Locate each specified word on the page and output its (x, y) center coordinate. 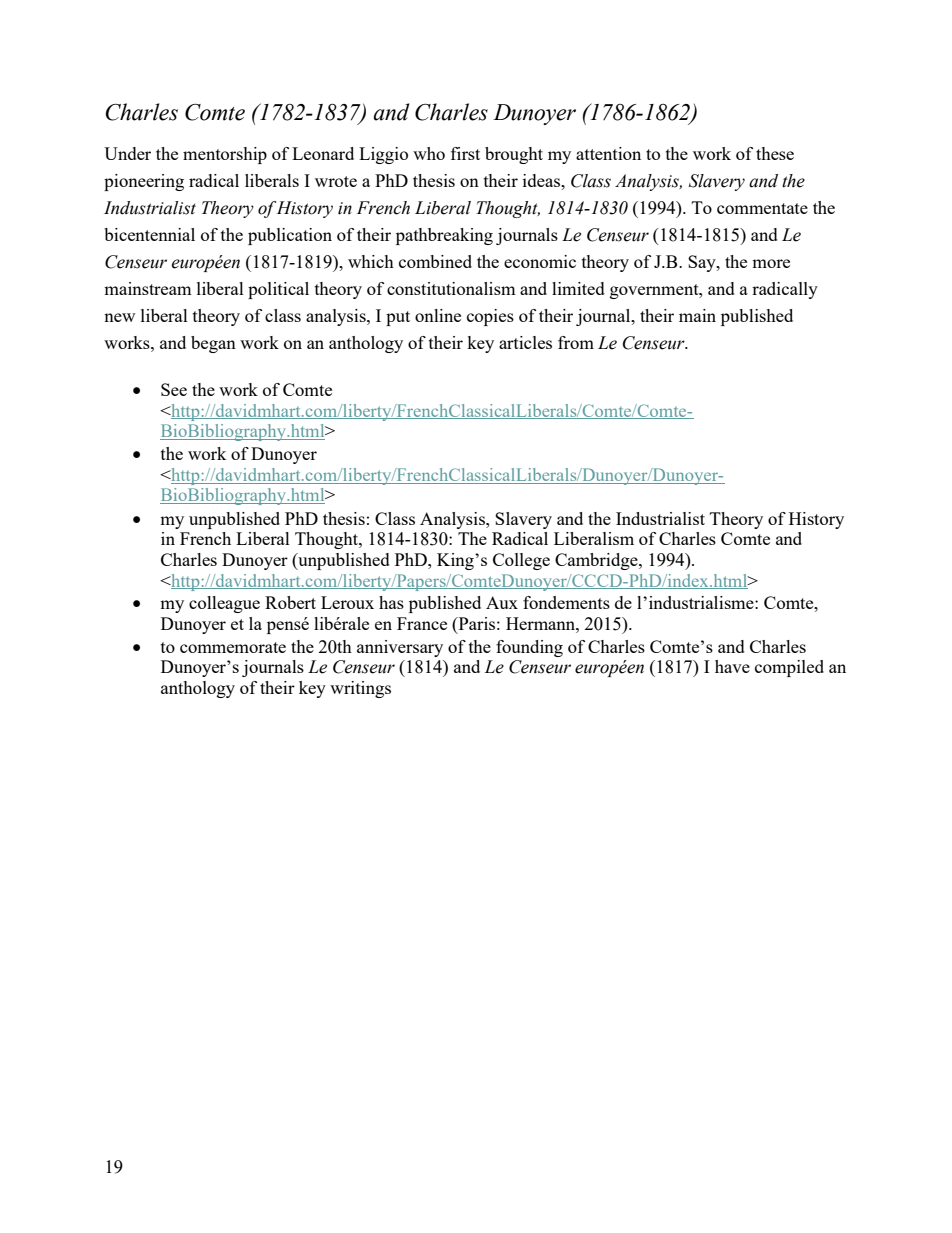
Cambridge (597, 561)
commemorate (233, 647)
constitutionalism (451, 288)
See (174, 389)
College (521, 561)
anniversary (400, 648)
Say (703, 263)
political (278, 290)
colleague (224, 604)
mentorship (225, 155)
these (775, 153)
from (576, 342)
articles (525, 342)
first (465, 153)
